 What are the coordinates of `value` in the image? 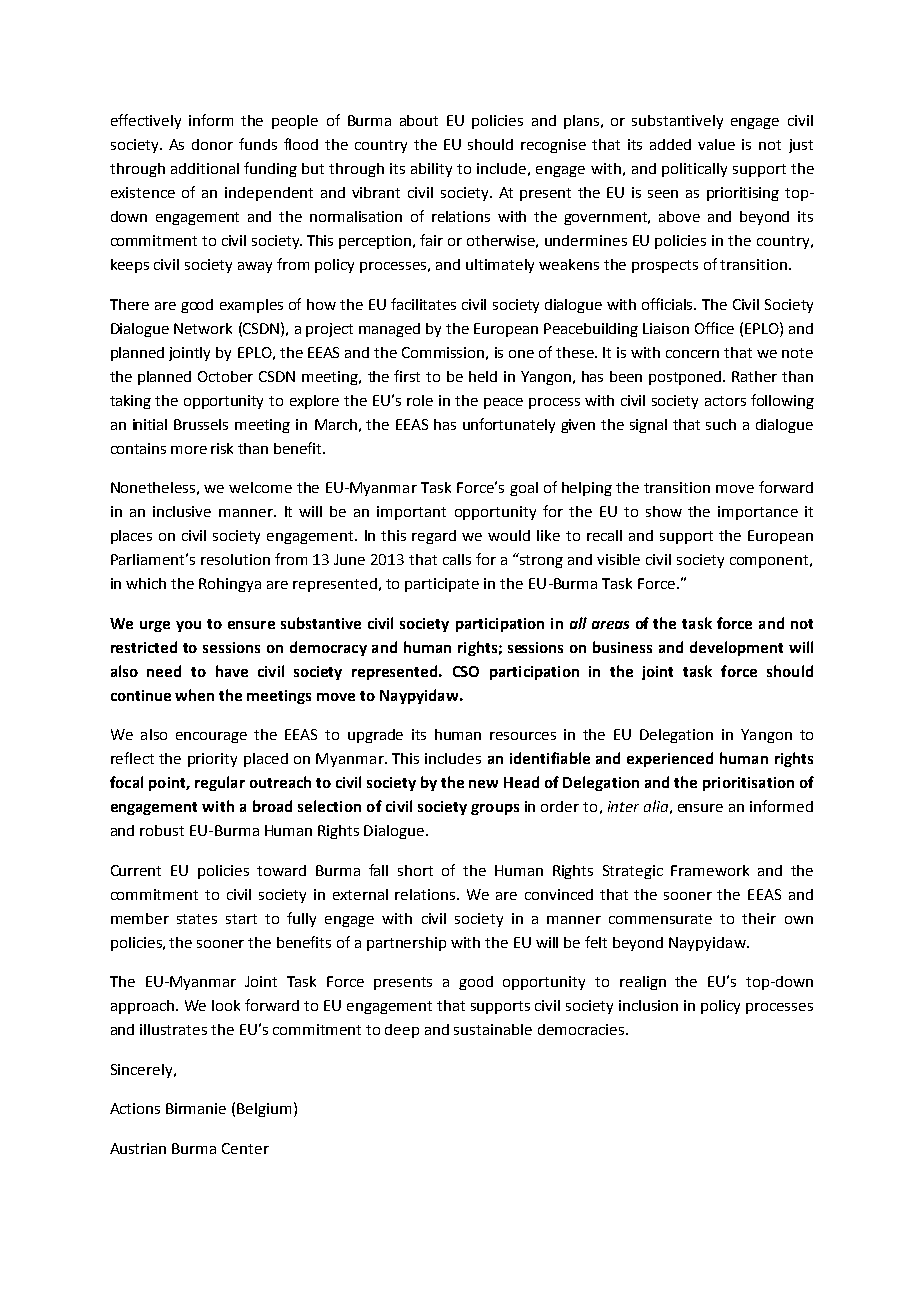 It's located at (716, 144).
